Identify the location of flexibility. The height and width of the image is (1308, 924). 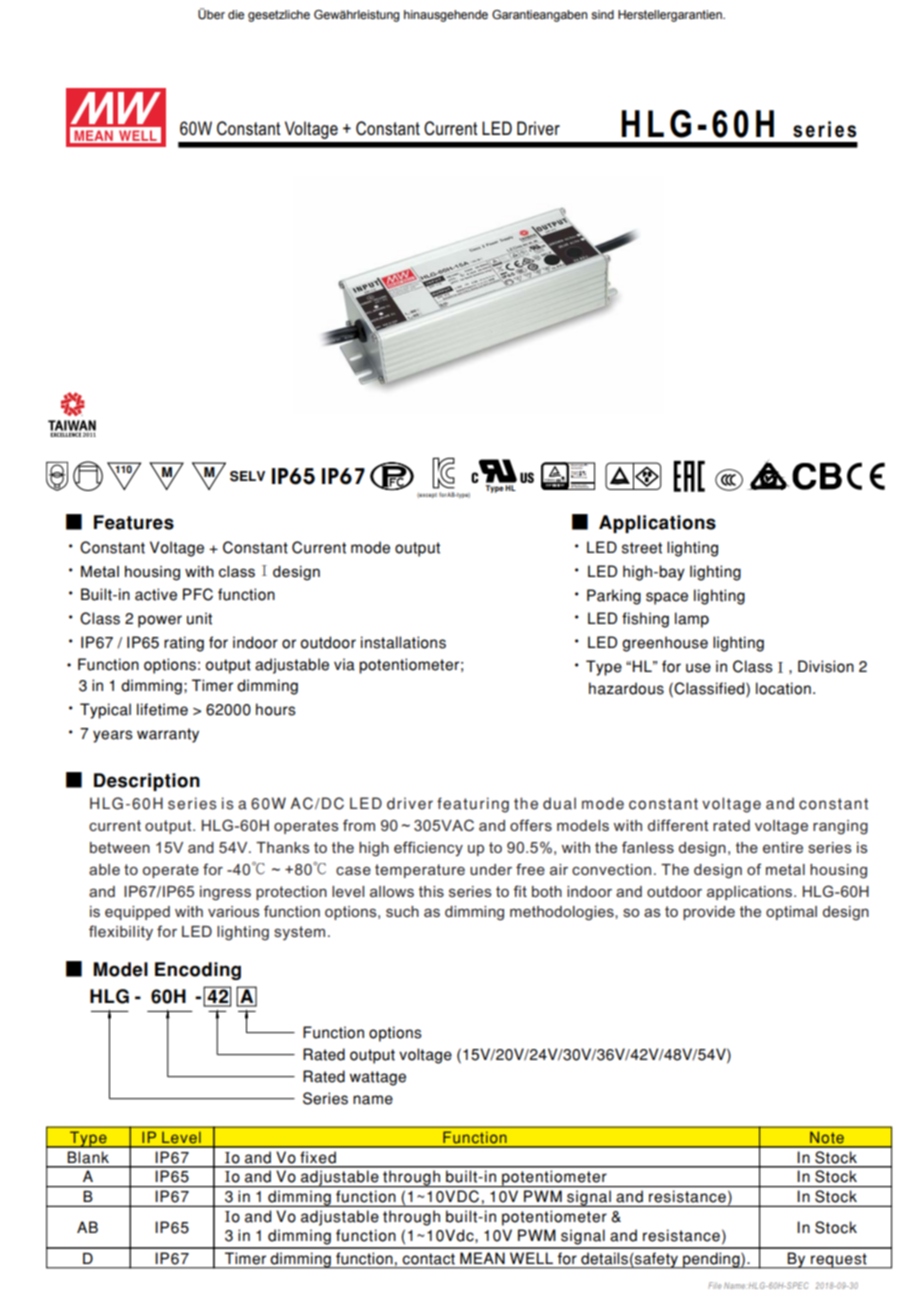
(121, 932).
